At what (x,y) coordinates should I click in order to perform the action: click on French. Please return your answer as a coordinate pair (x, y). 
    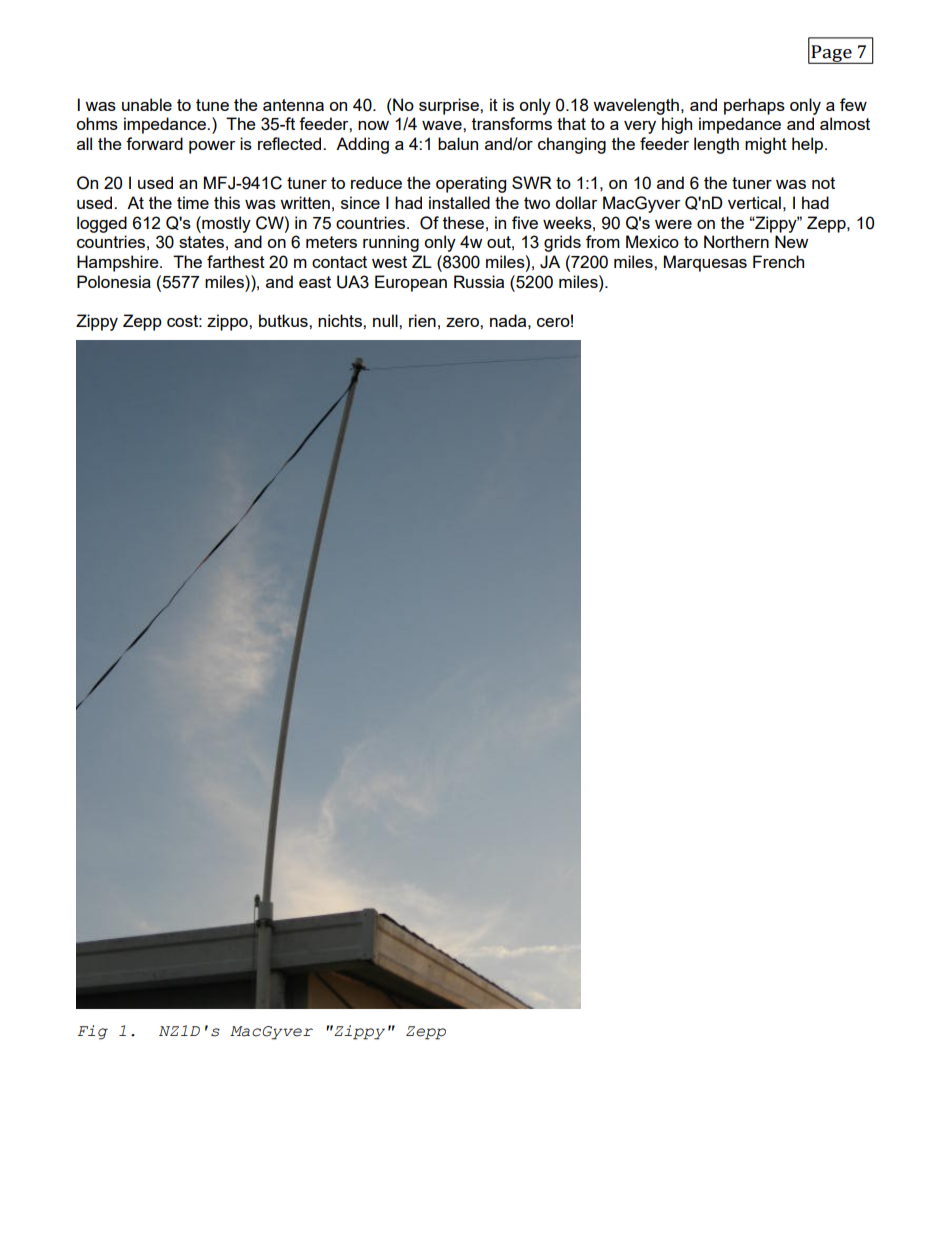
    Looking at the image, I should click on (778, 261).
